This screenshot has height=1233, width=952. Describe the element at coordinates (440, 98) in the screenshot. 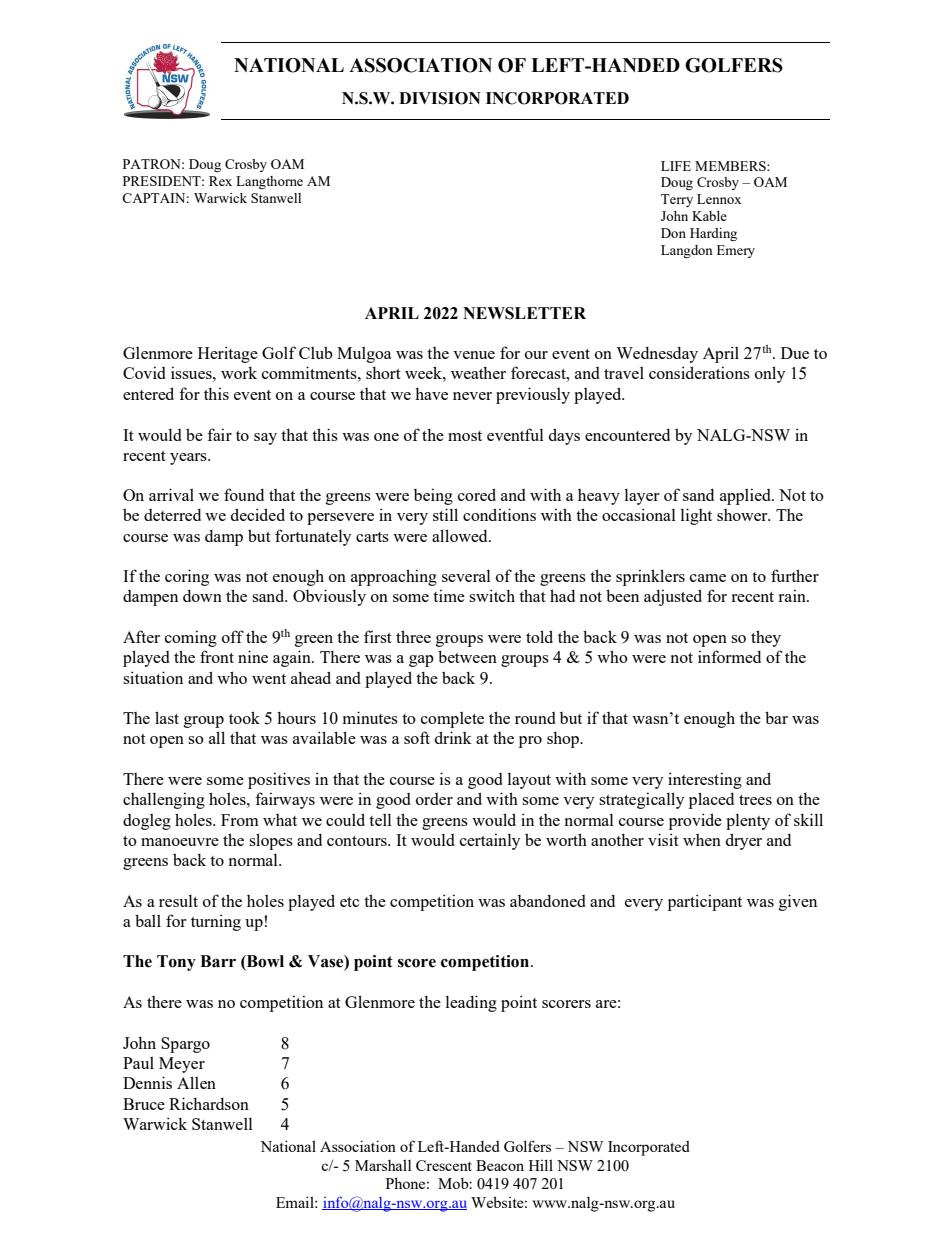

I see `DIVISION` at that location.
